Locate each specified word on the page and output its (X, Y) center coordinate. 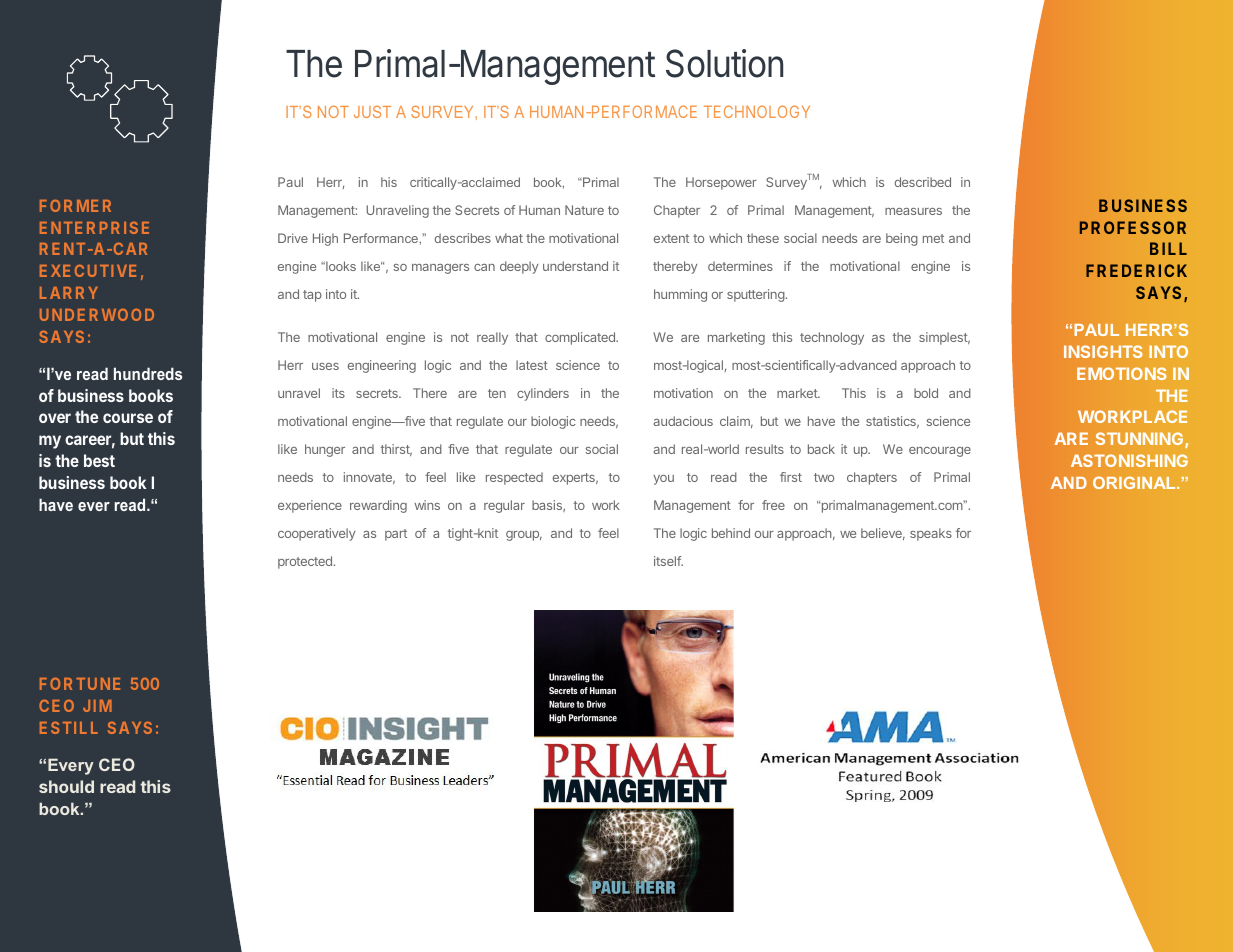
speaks (931, 534)
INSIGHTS (1103, 351)
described (923, 182)
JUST (372, 112)
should (66, 786)
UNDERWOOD (97, 315)
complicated (581, 338)
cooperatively (317, 534)
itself (668, 561)
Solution (724, 63)
